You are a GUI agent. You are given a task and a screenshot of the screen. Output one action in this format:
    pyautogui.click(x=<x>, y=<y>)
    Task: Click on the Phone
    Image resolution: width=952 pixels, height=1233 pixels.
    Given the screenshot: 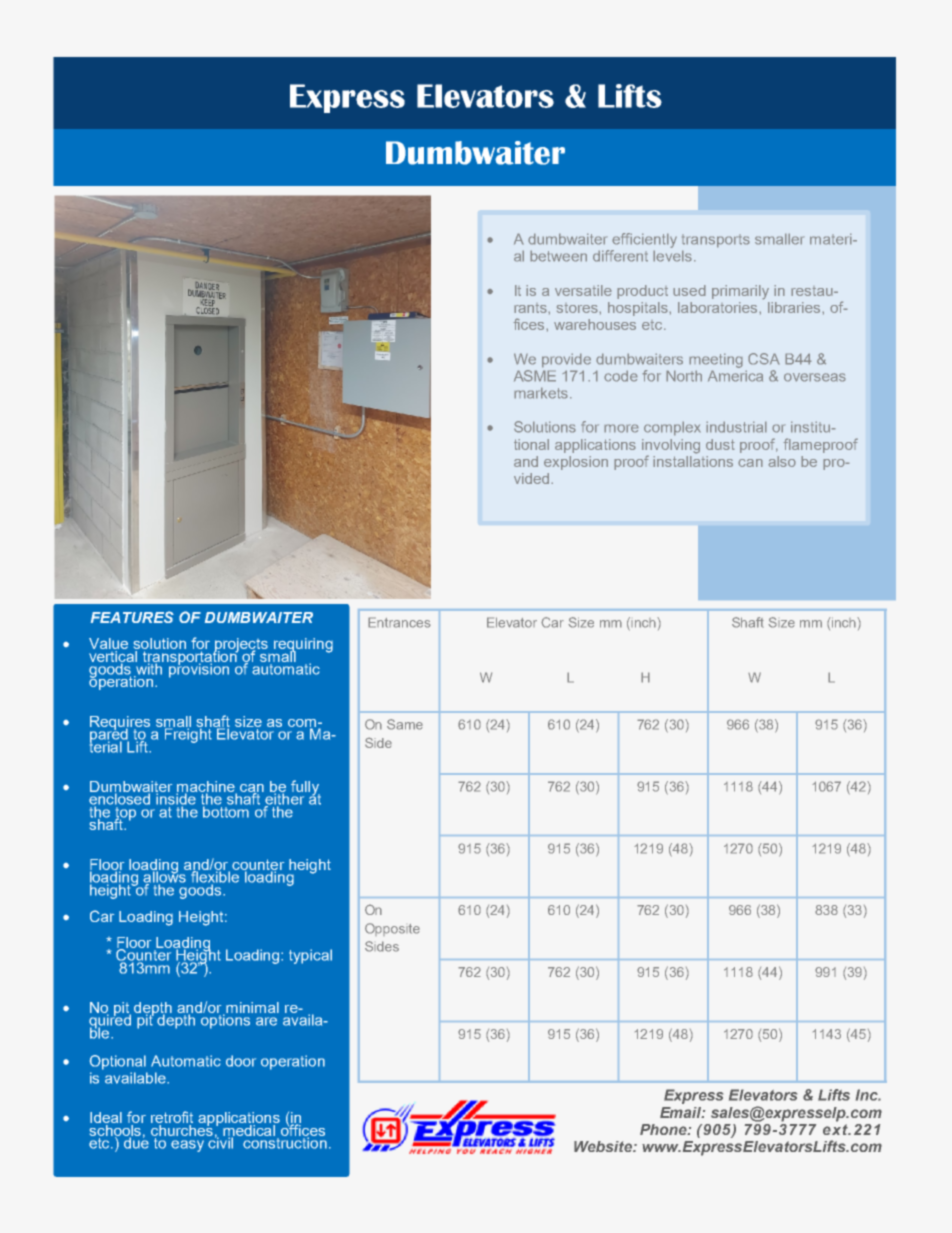 What is the action you would take?
    pyautogui.click(x=664, y=1129)
